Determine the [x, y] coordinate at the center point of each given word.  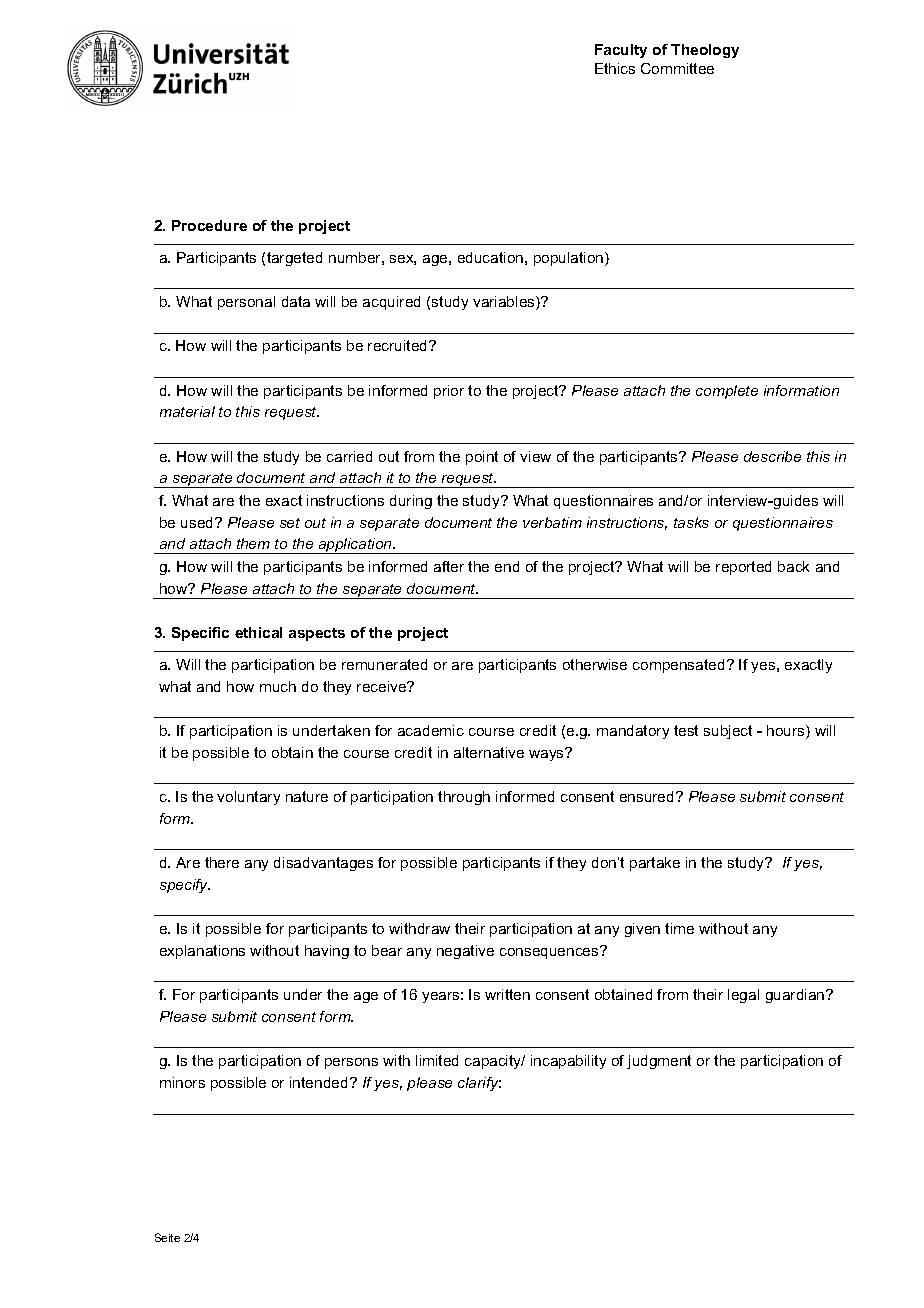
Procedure [209, 225]
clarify [479, 1084]
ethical [258, 632]
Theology [705, 51]
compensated [678, 666]
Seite [167, 1237]
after [449, 566]
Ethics [615, 68]
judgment [659, 1062]
